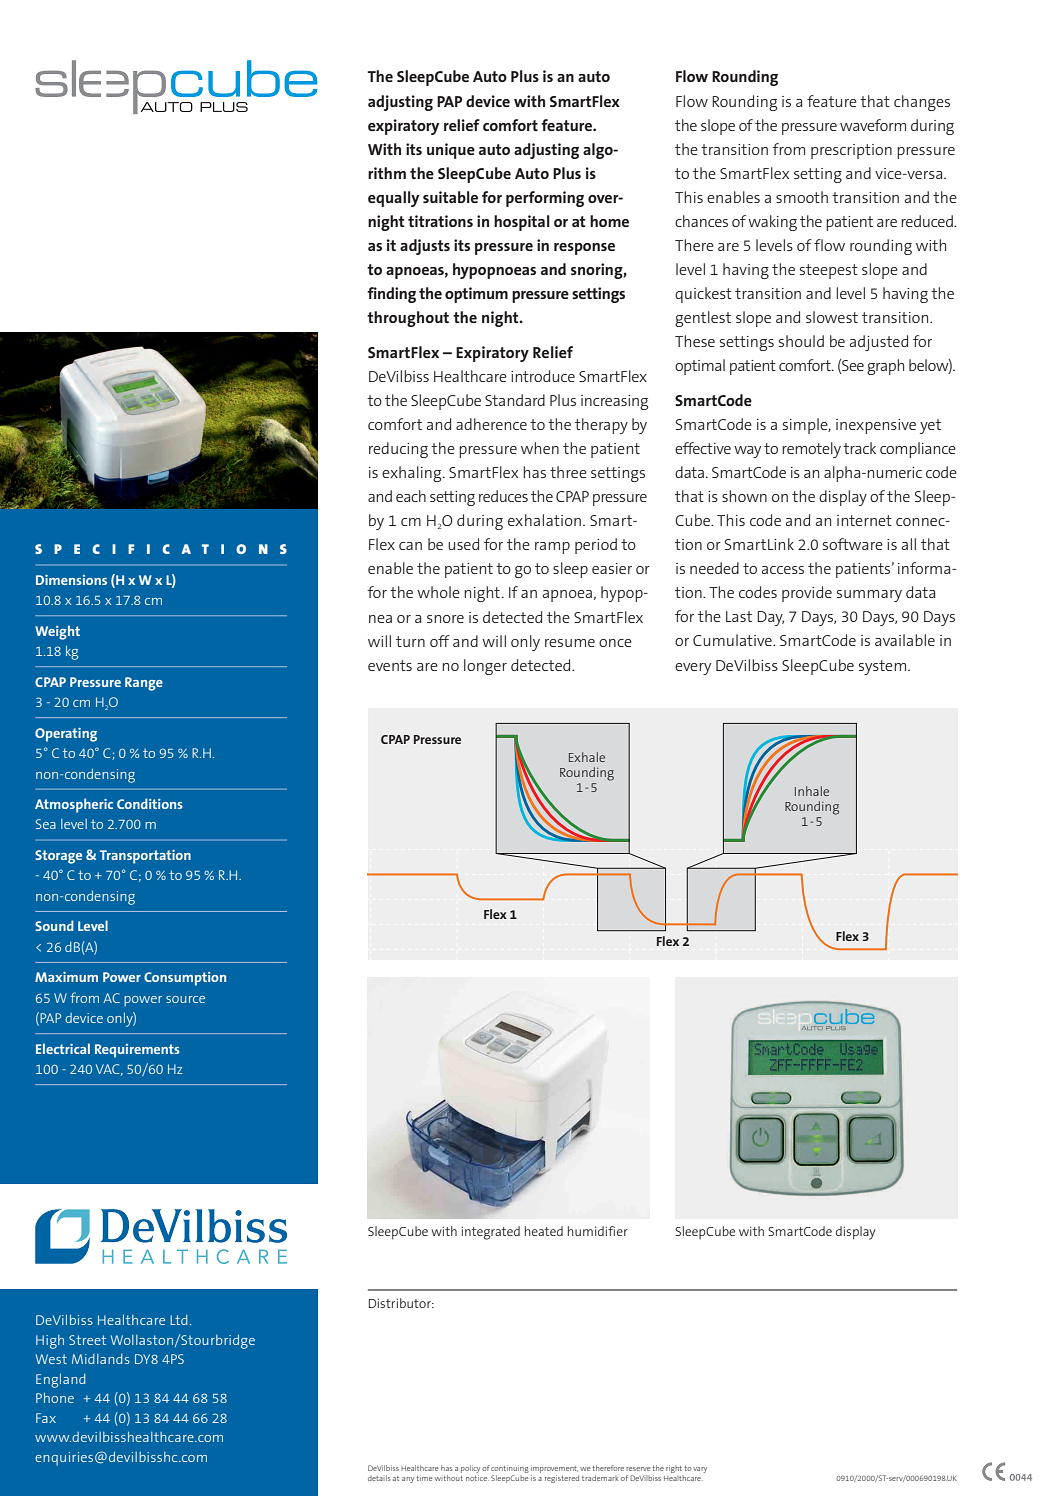 The width and height of the screenshot is (1058, 1496). What do you see at coordinates (873, 125) in the screenshot?
I see `waveform` at bounding box center [873, 125].
